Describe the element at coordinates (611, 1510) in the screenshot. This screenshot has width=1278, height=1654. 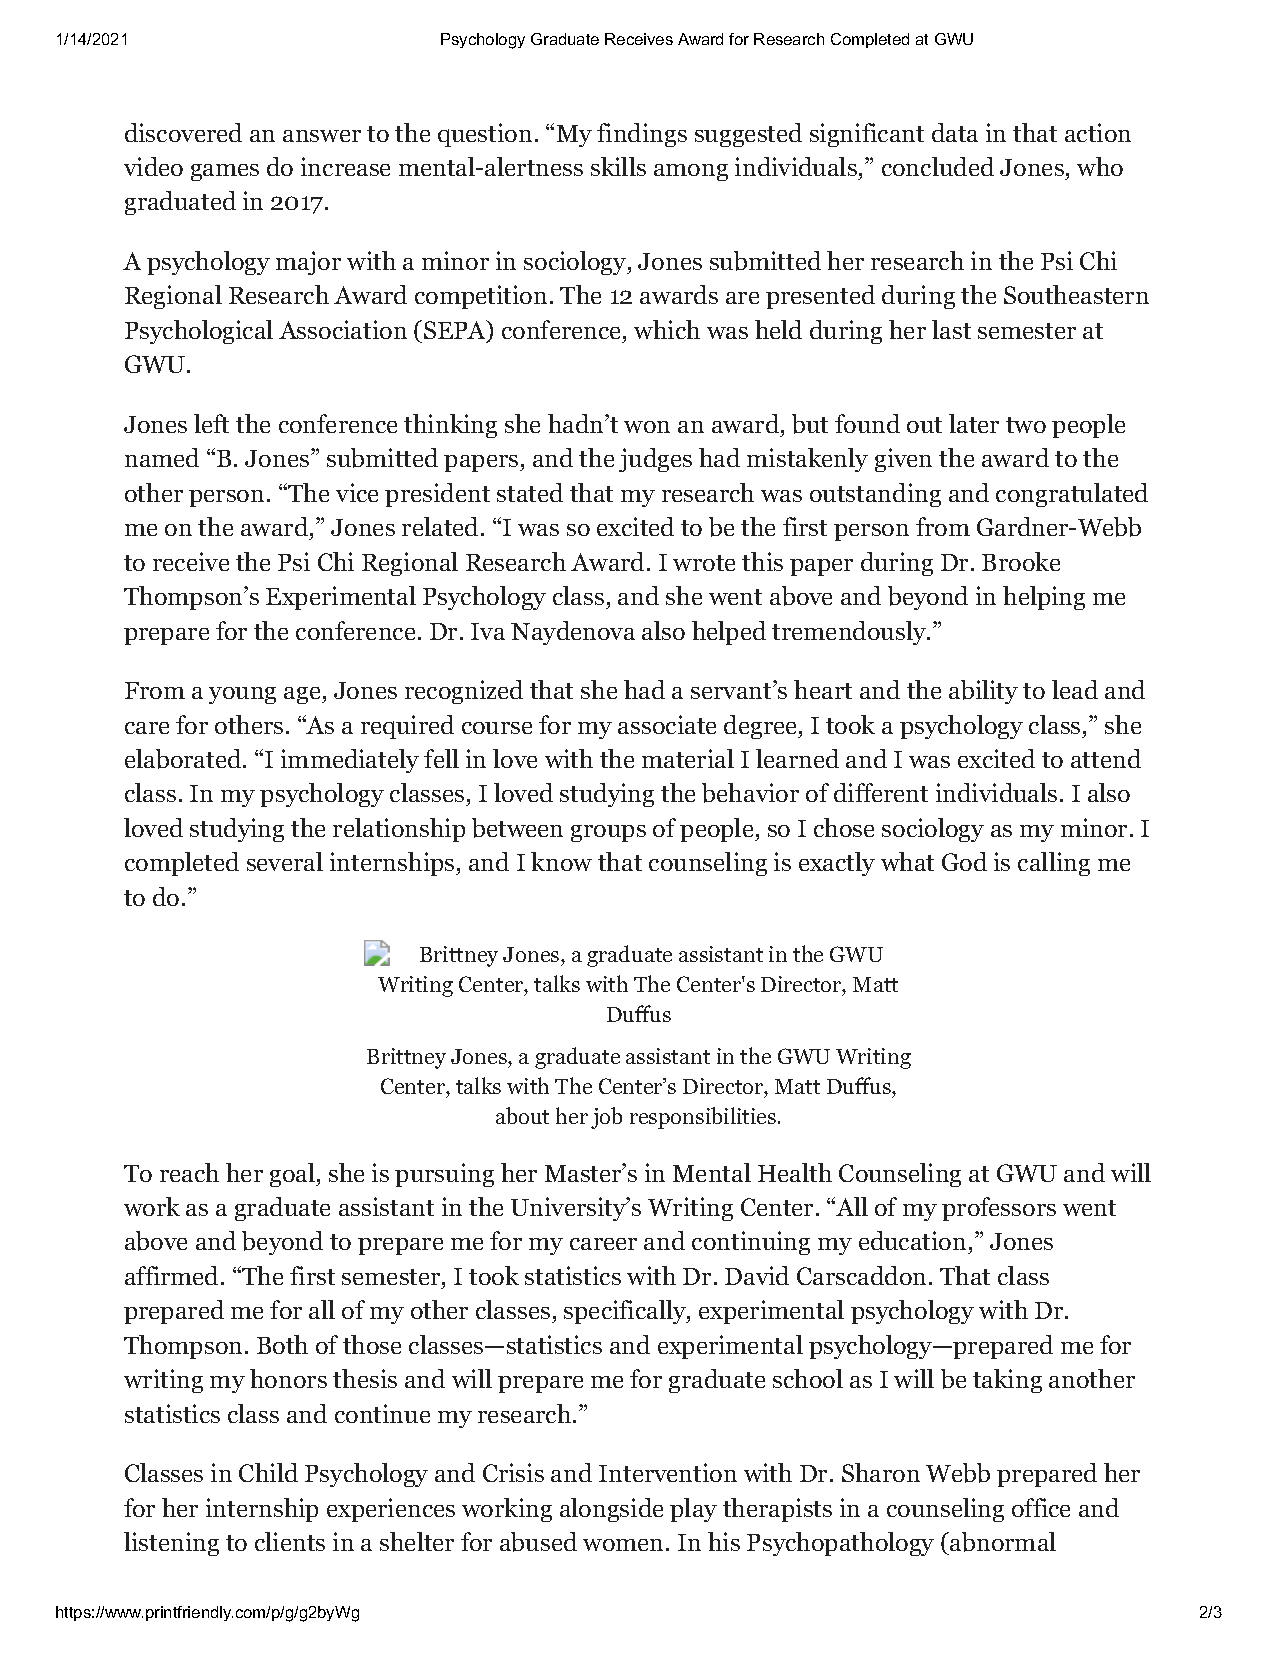
I see `alongside` at that location.
